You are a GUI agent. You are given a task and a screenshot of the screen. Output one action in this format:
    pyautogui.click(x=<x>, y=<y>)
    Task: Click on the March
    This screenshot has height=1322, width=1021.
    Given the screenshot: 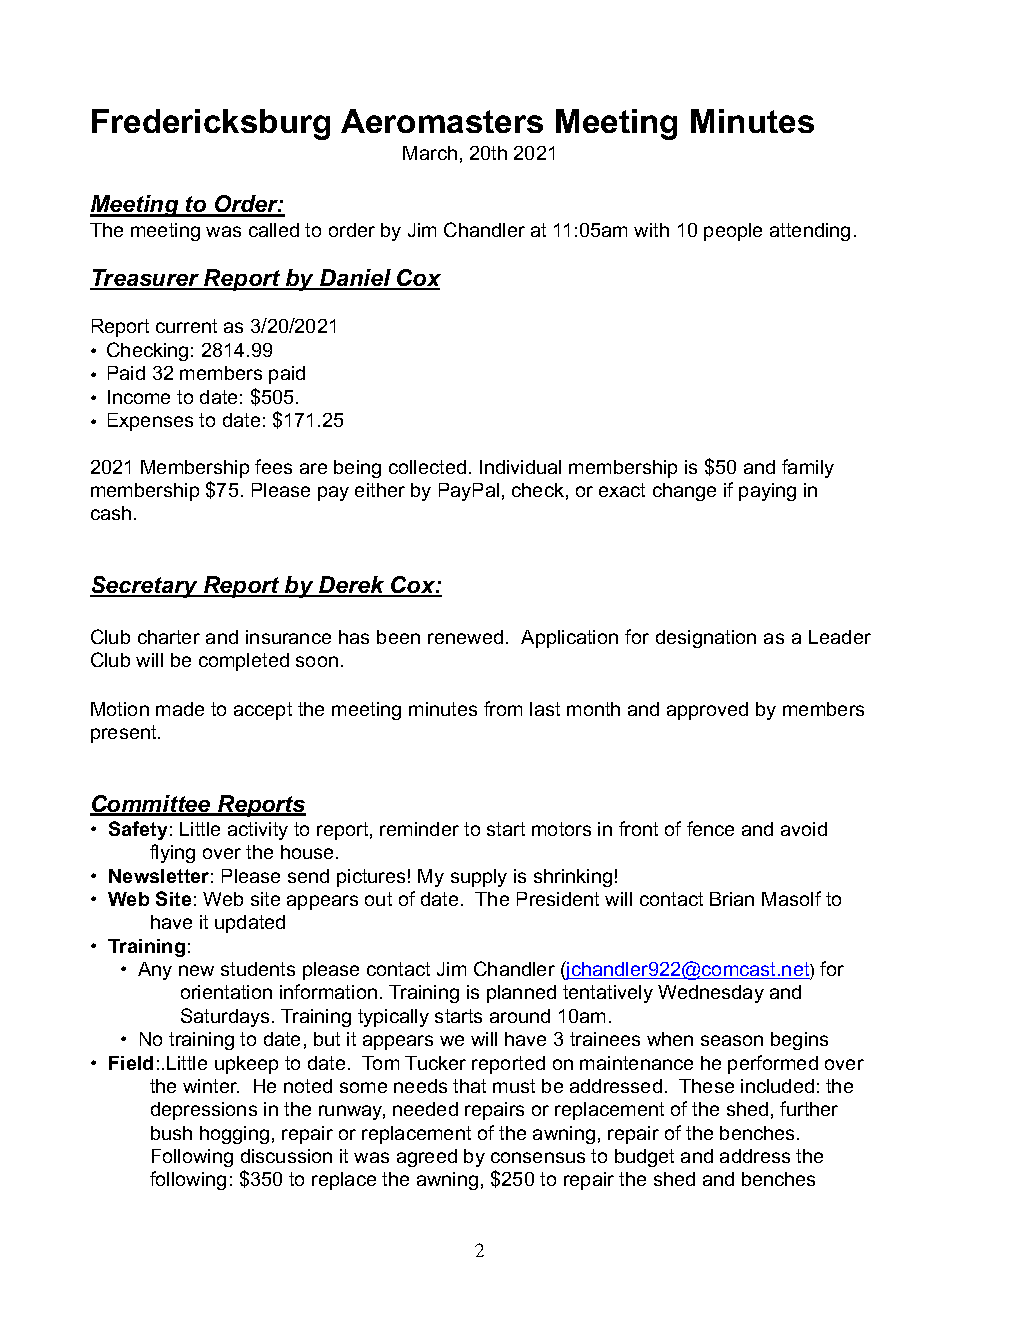 What is the action you would take?
    pyautogui.click(x=430, y=153)
